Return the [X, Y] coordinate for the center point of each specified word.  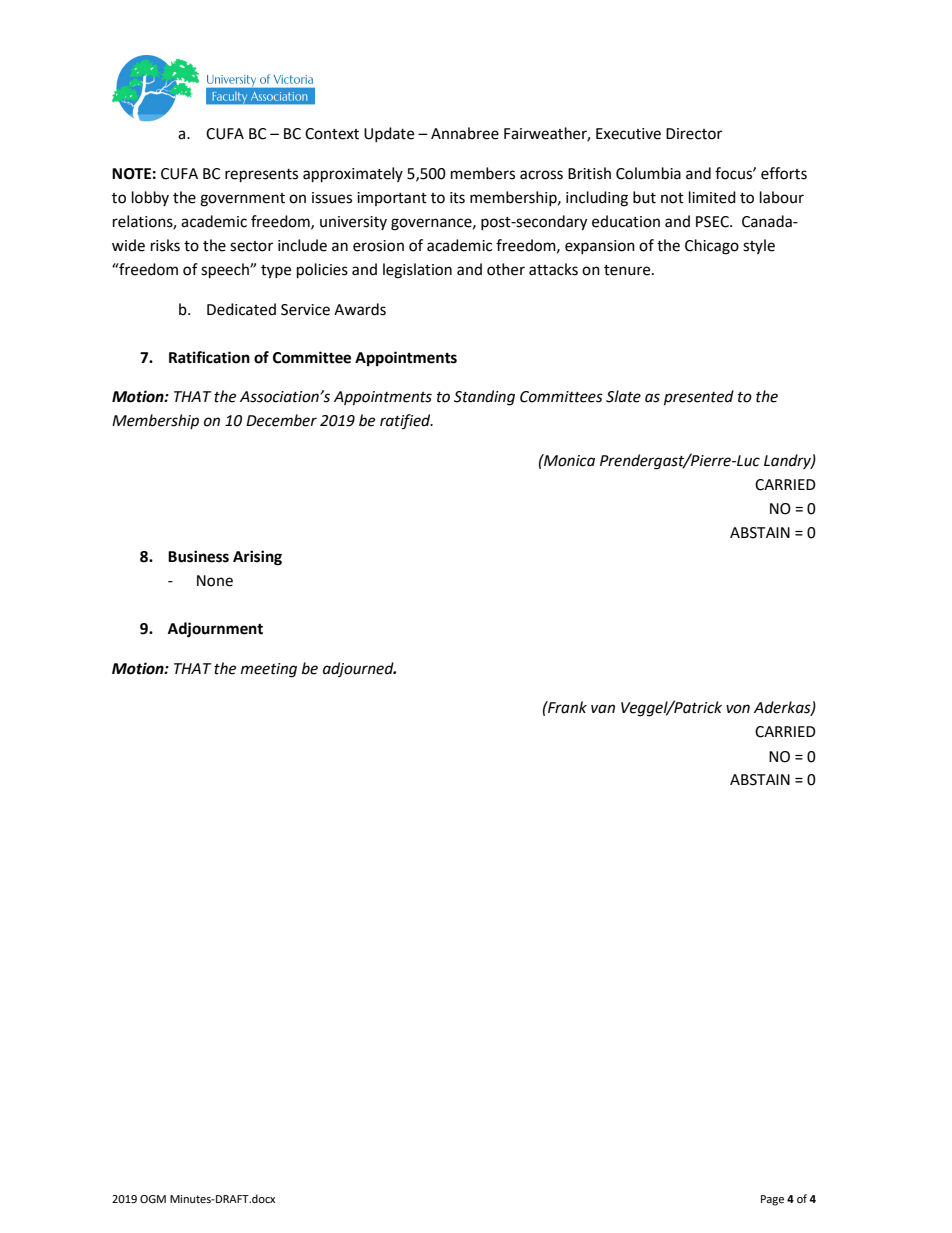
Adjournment [215, 630]
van [603, 709]
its [457, 198]
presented [699, 398]
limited [712, 197]
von [738, 709]
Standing [484, 398]
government [242, 200]
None [215, 581]
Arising [257, 558]
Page [772, 1200]
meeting [269, 670]
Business [198, 556]
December [281, 420]
